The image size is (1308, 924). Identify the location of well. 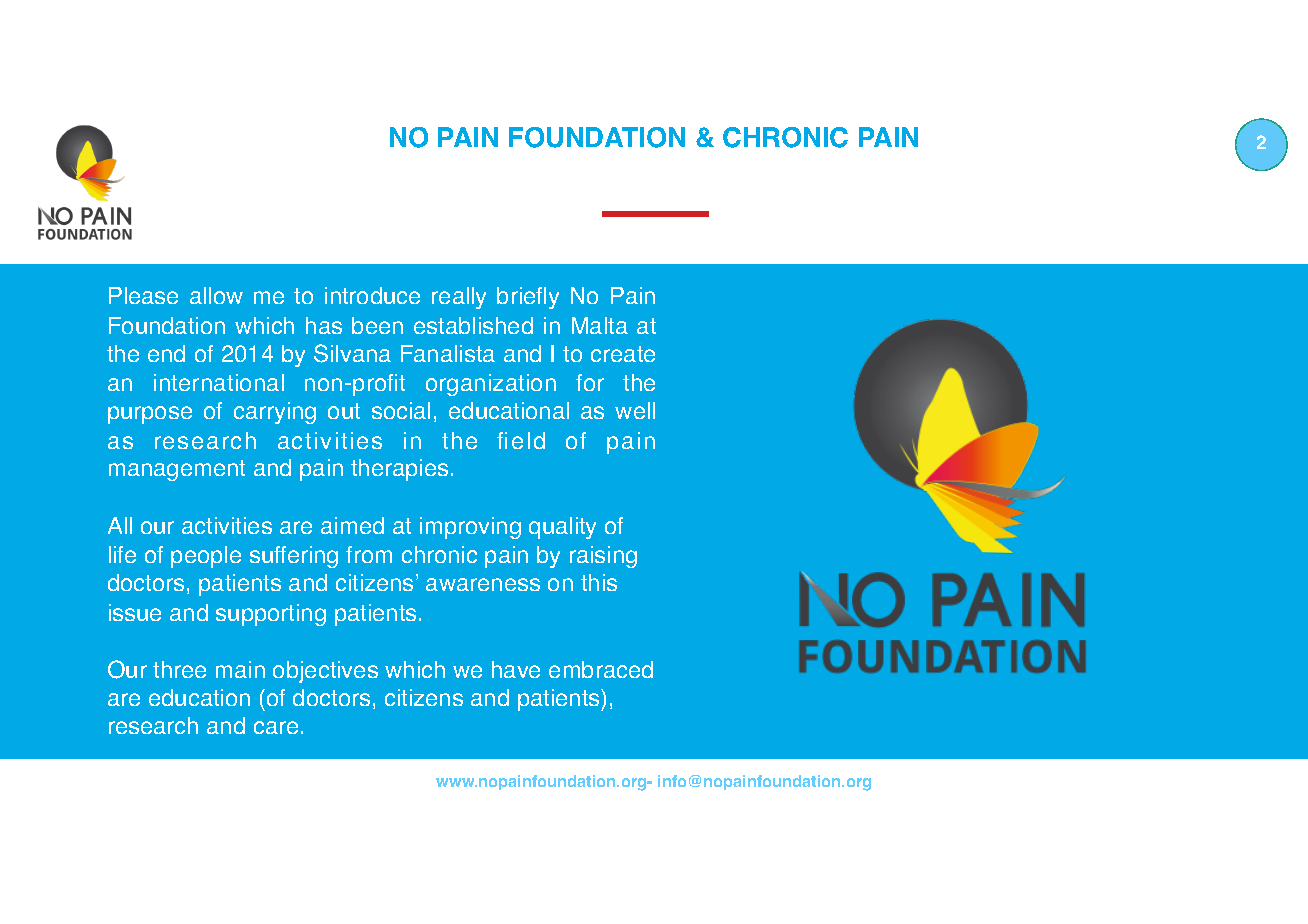
(635, 410).
